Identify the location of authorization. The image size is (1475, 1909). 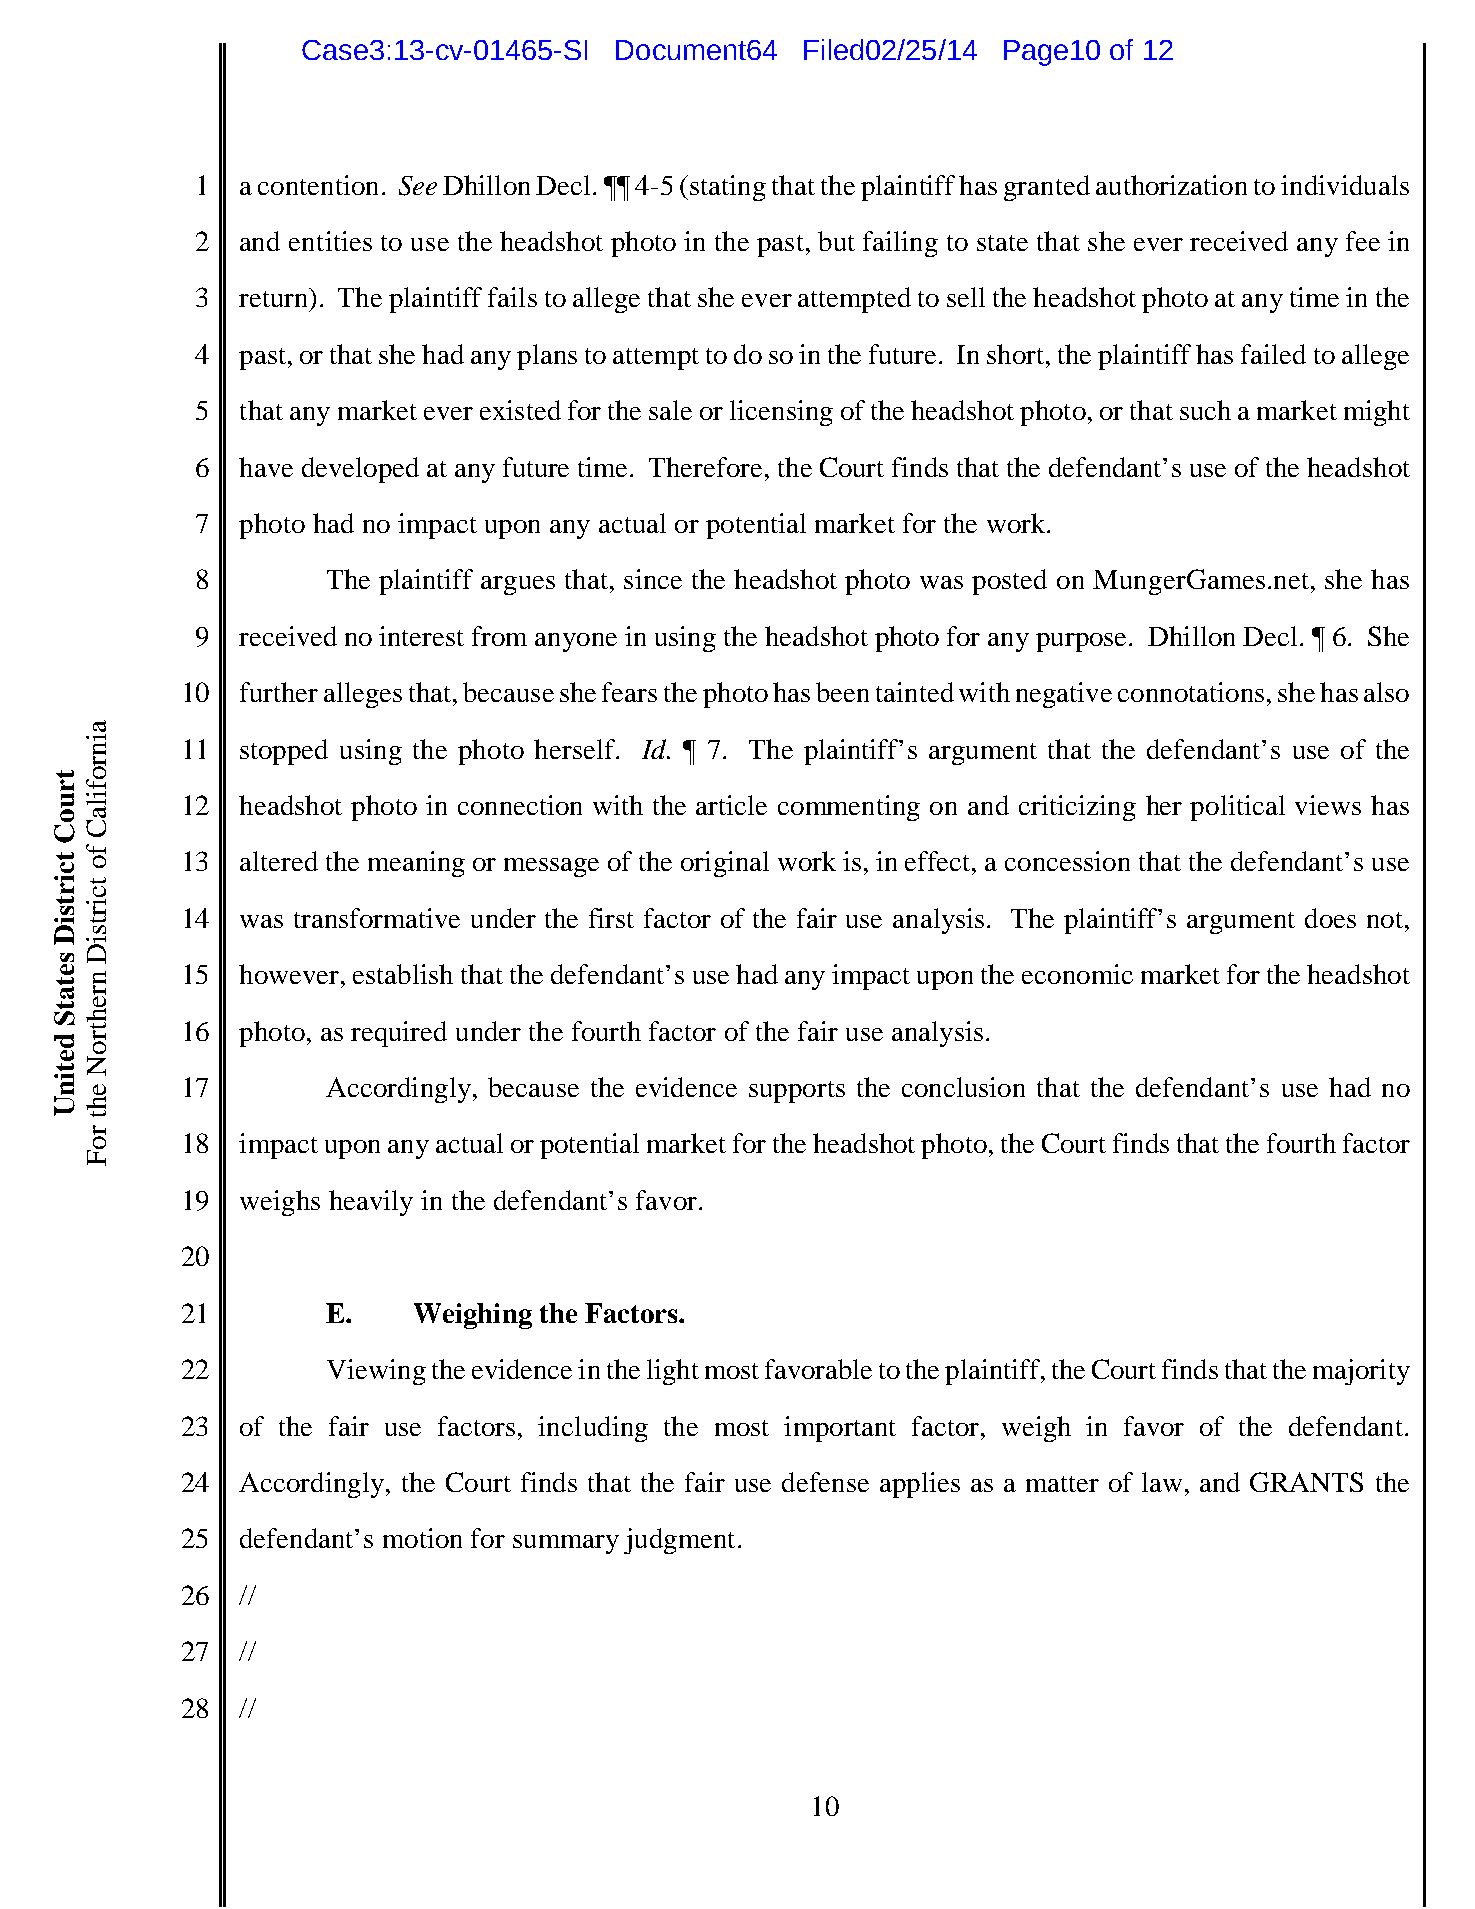
(1171, 185).
